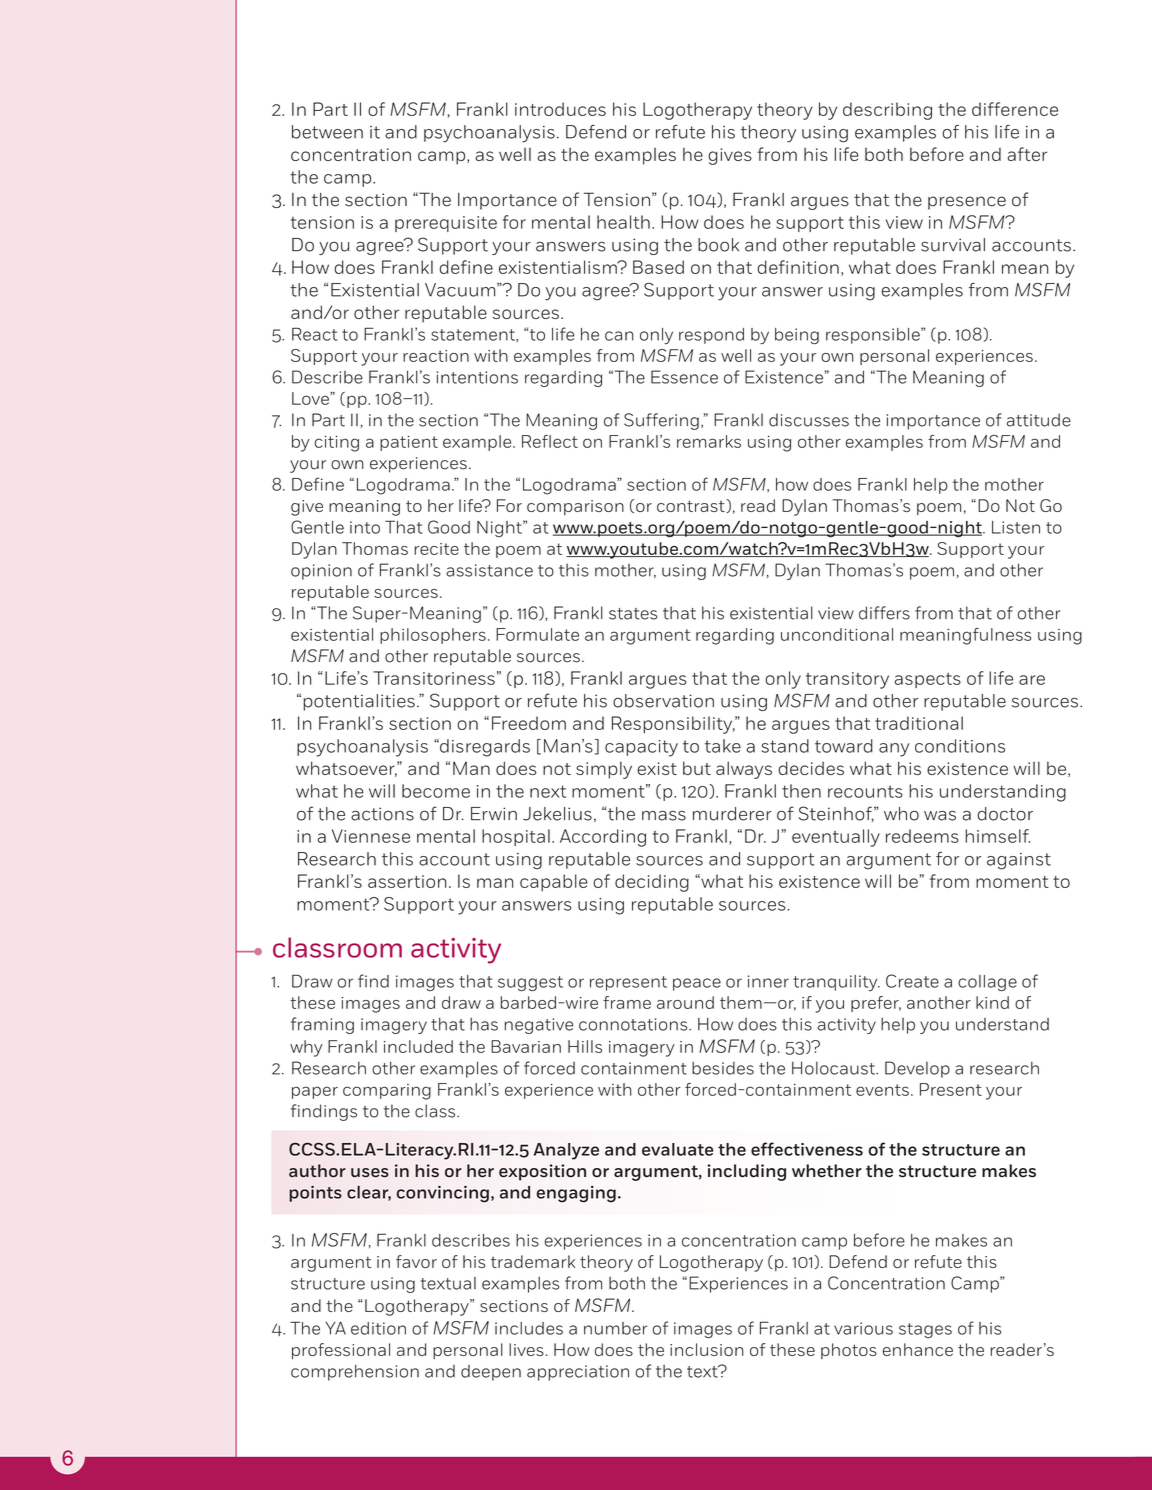 Image resolution: width=1152 pixels, height=1490 pixels. What do you see at coordinates (1039, 420) in the document?
I see `attitude` at bounding box center [1039, 420].
